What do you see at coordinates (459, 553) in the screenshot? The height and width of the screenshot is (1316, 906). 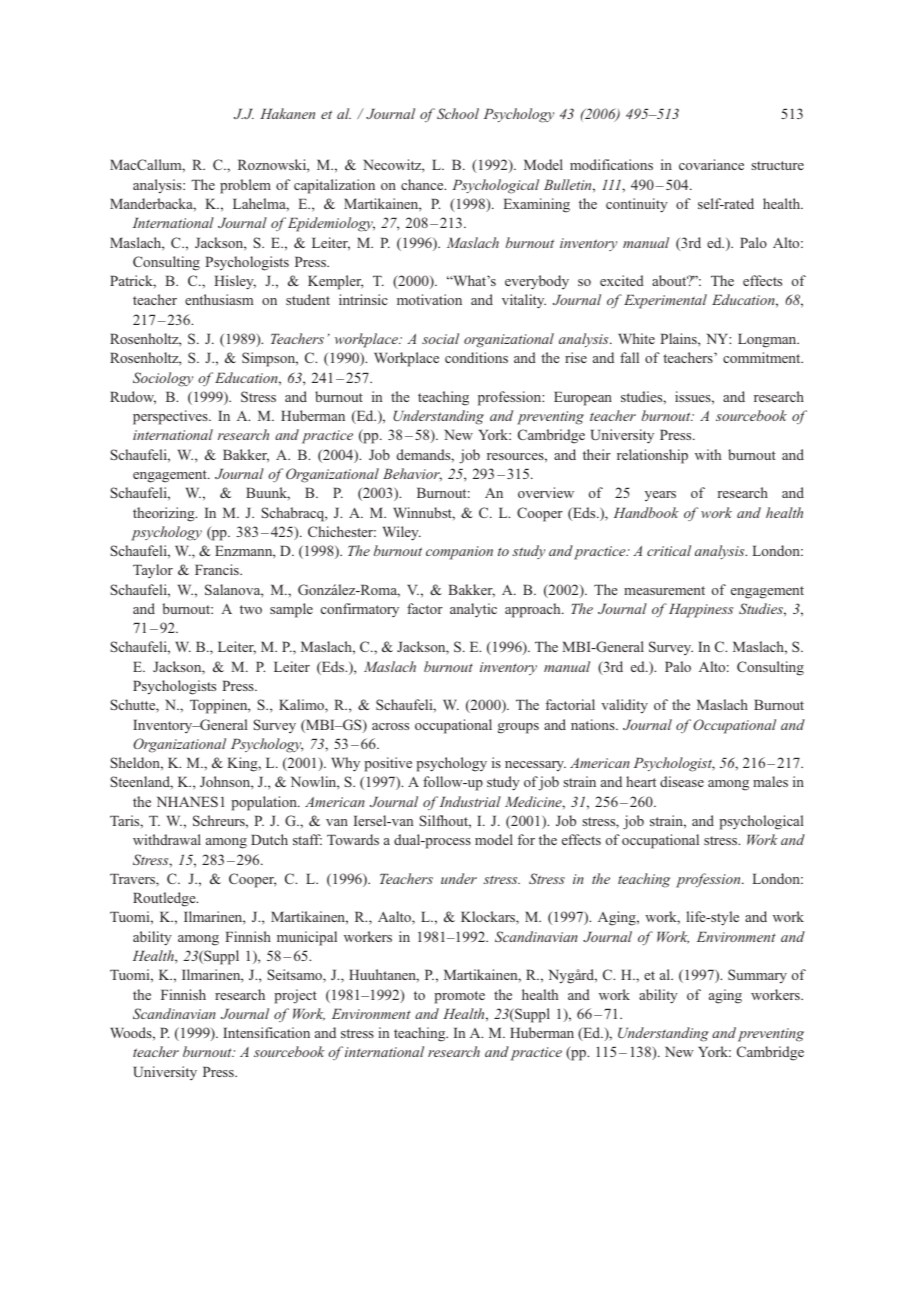 I see `companion` at bounding box center [459, 553].
